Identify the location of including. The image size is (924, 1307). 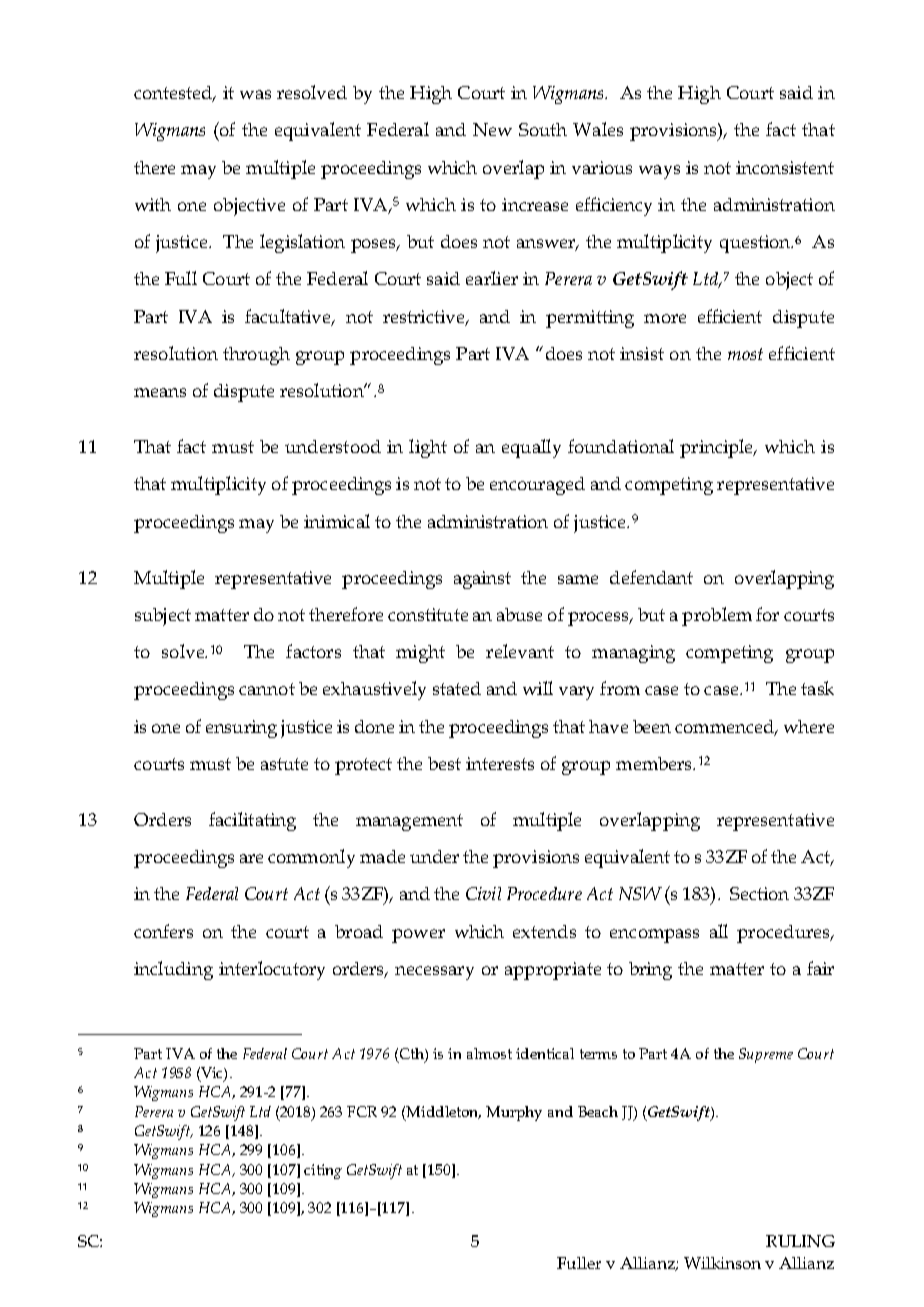
(173, 970).
